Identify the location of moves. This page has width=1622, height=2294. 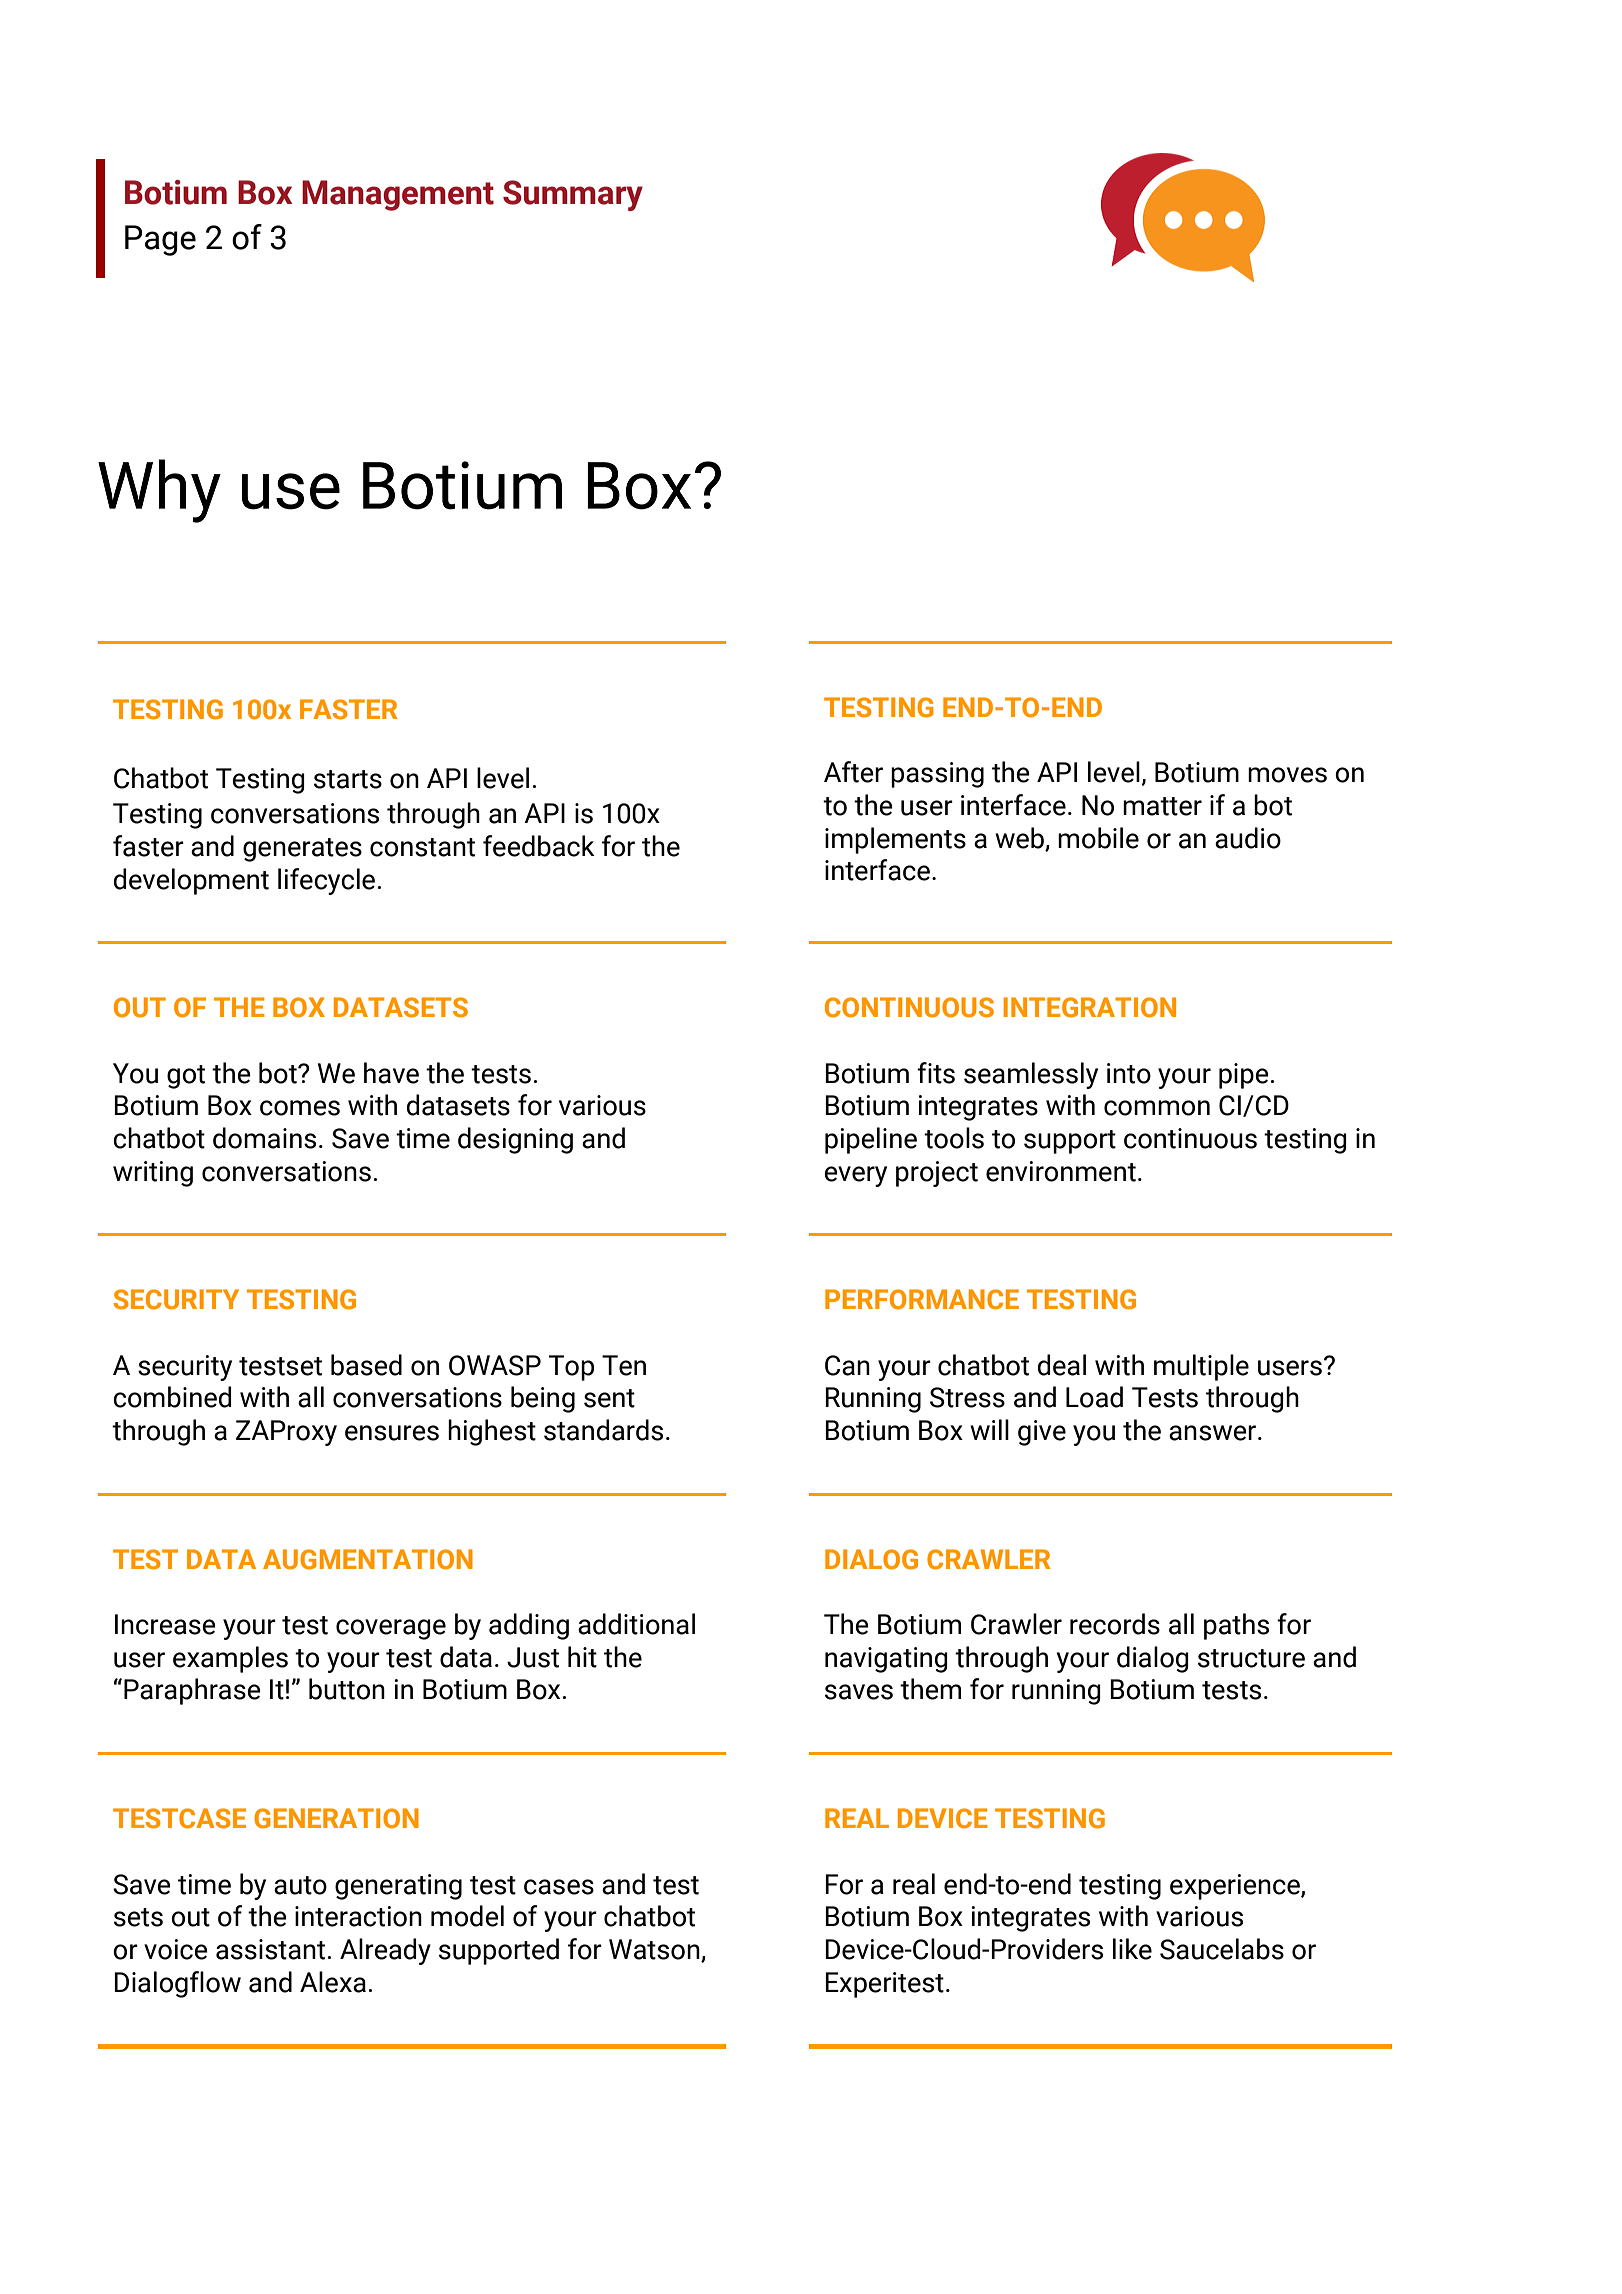
(1287, 775).
